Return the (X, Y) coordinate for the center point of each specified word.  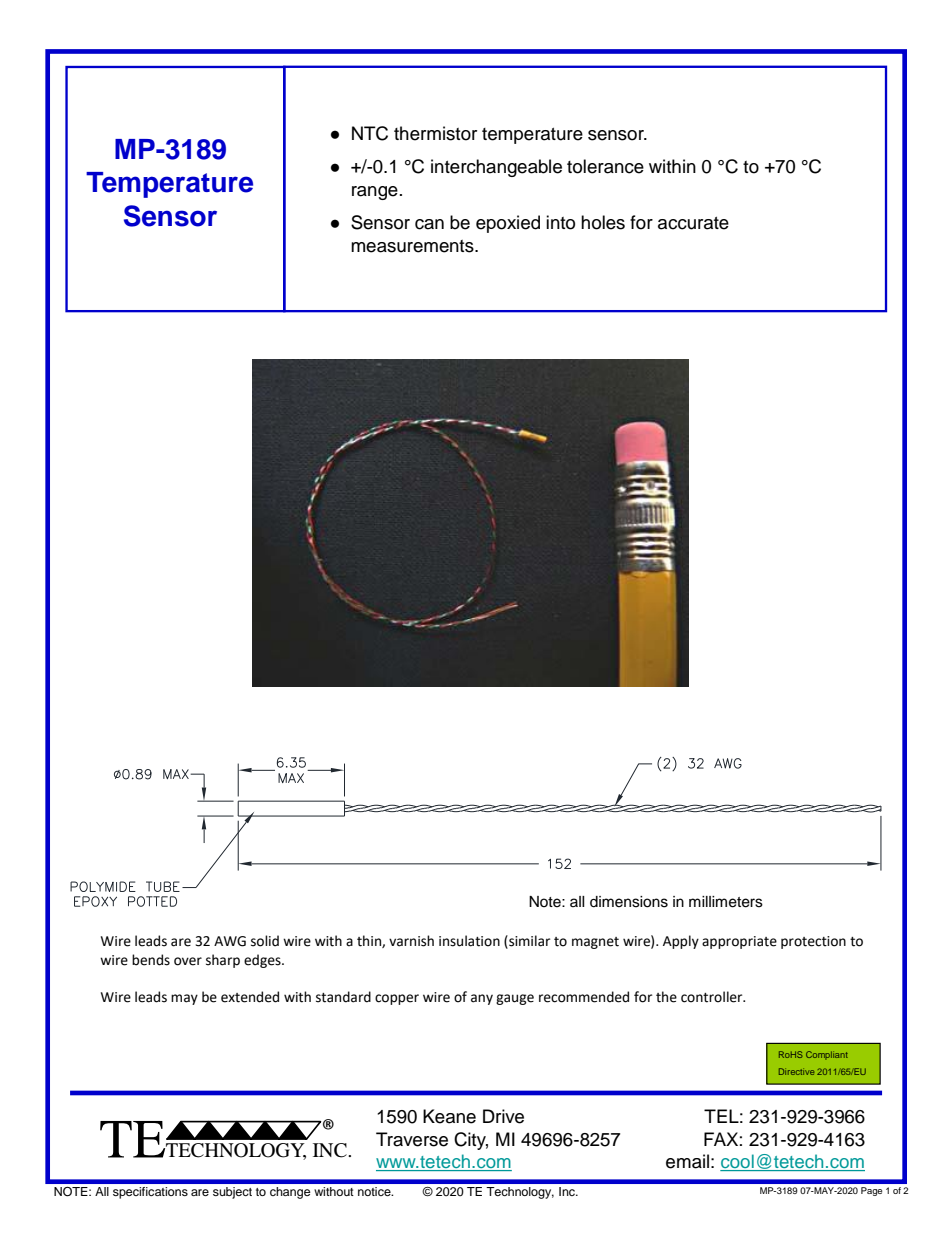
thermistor (435, 133)
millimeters (726, 902)
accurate (693, 223)
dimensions (629, 902)
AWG (230, 941)
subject (232, 1193)
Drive (503, 1116)
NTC (370, 133)
